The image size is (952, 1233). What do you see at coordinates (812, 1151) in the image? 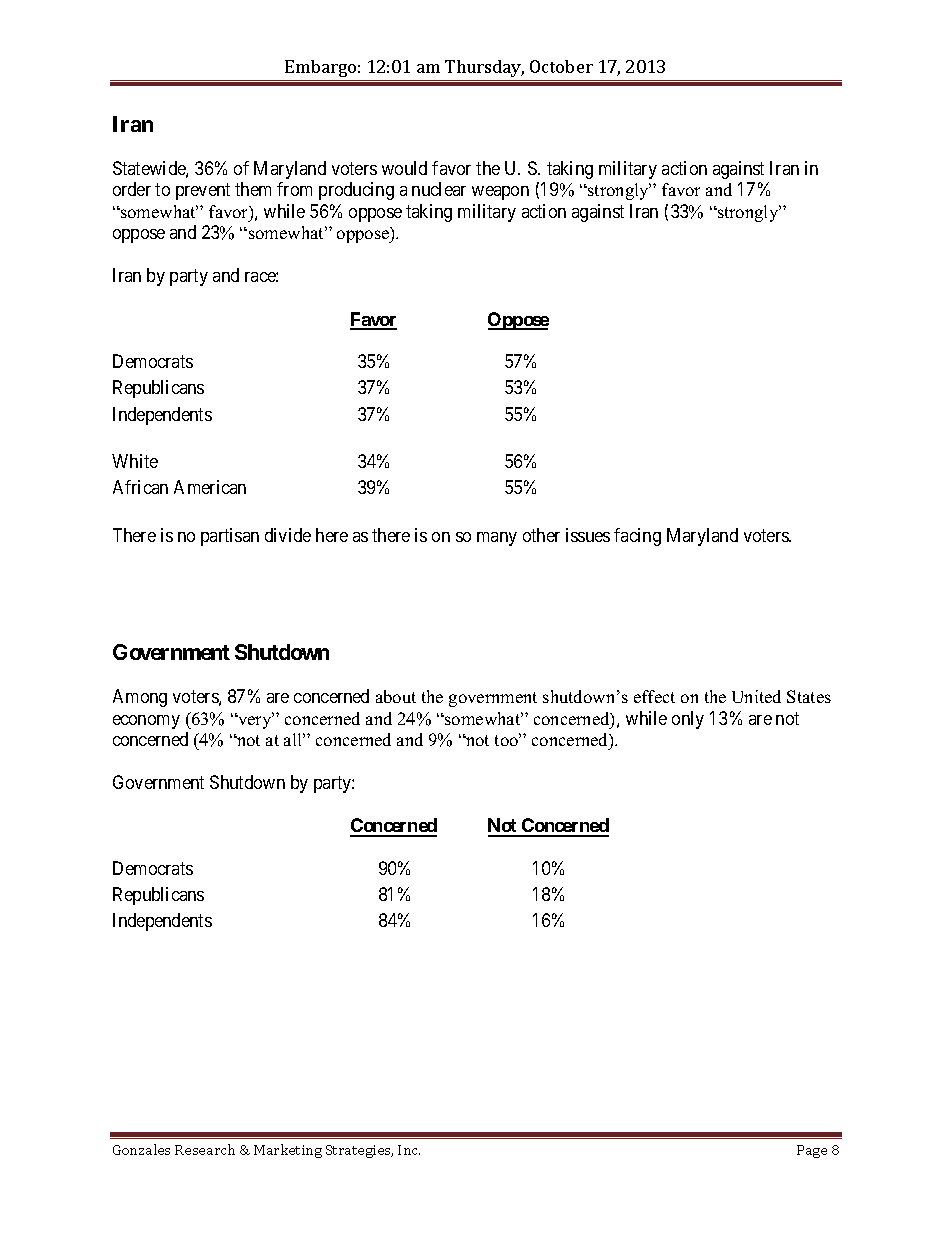
I see `Page` at bounding box center [812, 1151].
